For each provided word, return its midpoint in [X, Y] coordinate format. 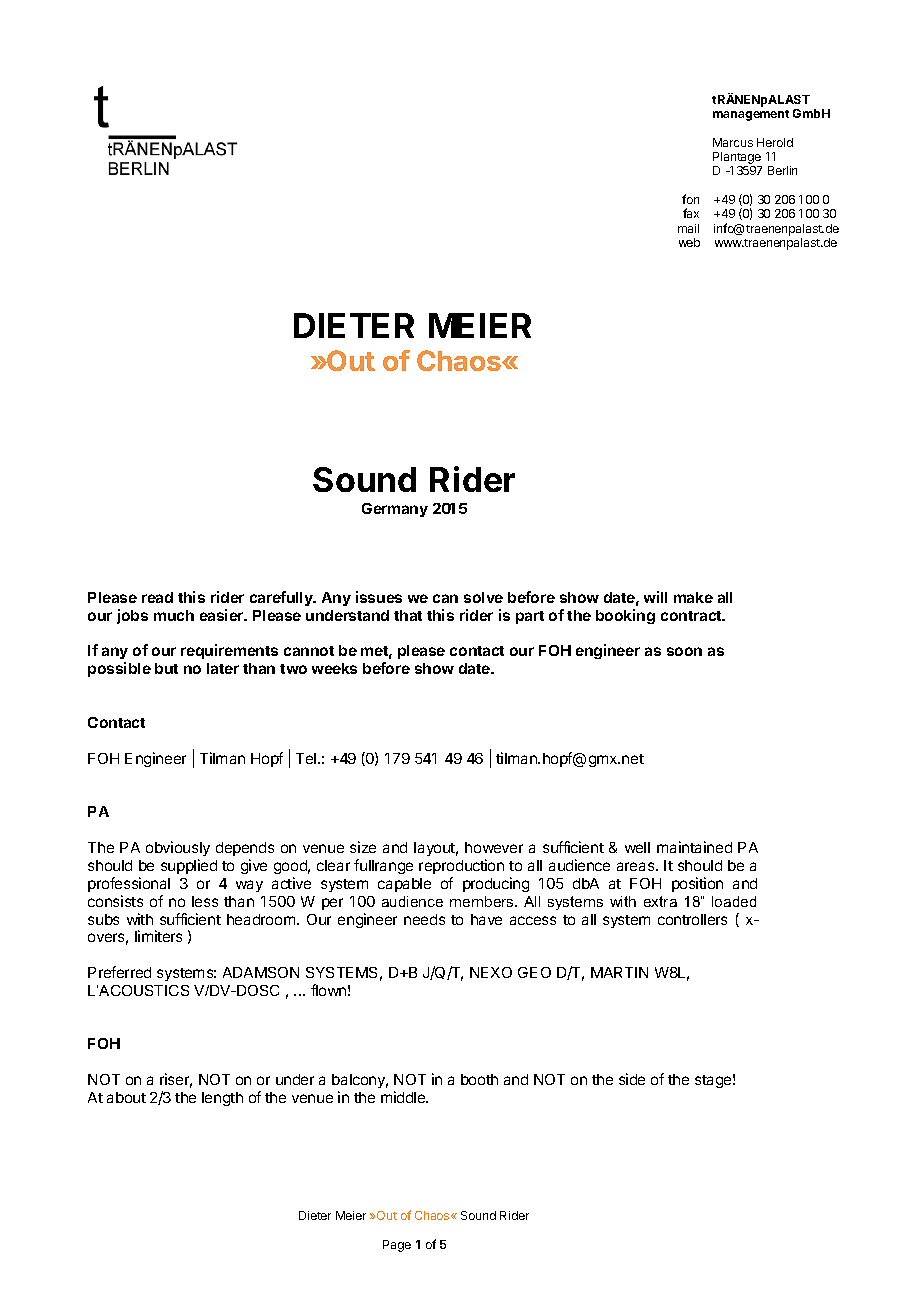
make [693, 597]
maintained [694, 847]
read [157, 597]
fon [690, 199]
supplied [189, 866]
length [222, 1099]
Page [397, 1246]
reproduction [461, 866]
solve [483, 597]
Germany [395, 510]
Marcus [733, 142]
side [632, 1079]
